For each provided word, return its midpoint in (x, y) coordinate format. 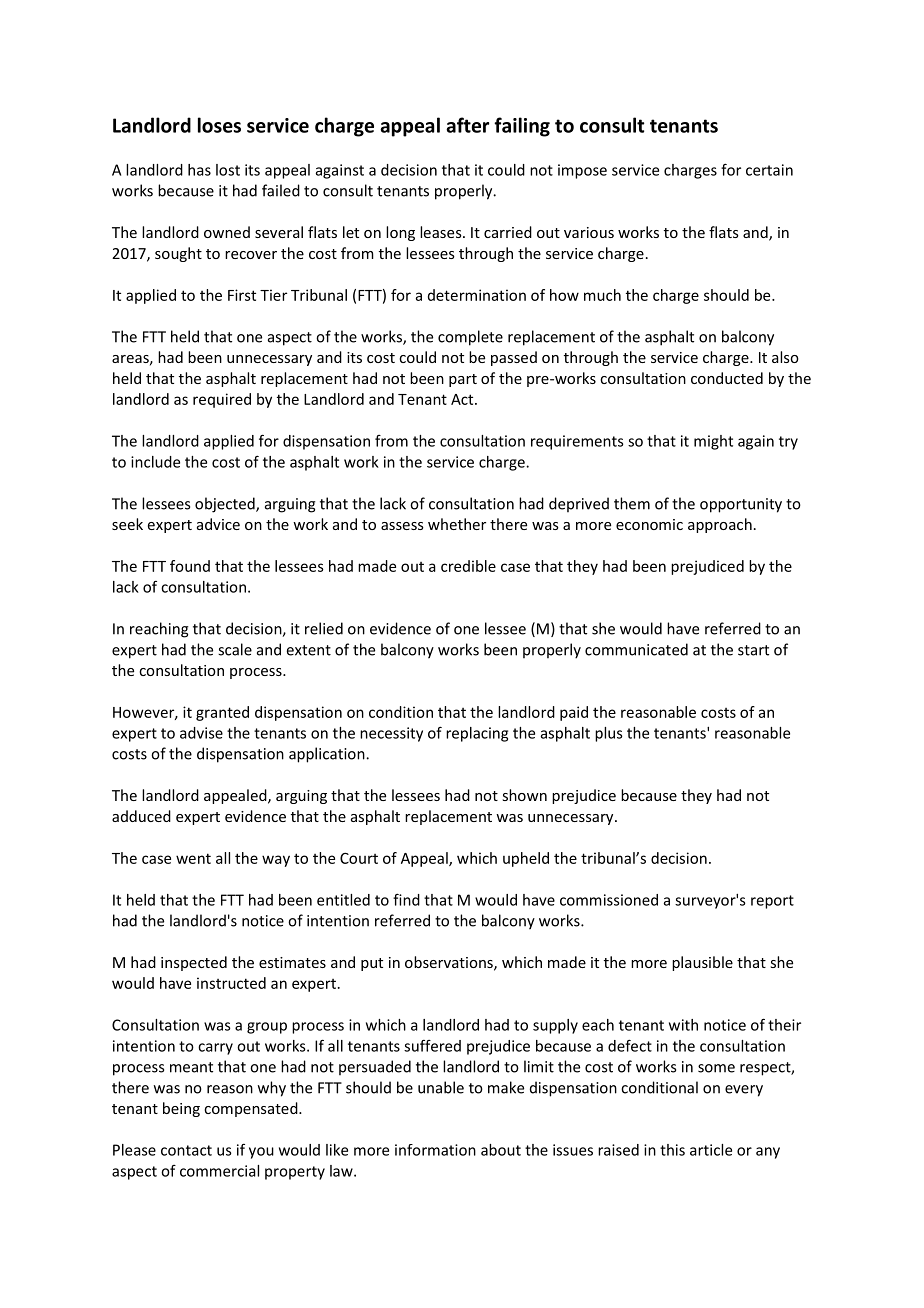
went (193, 858)
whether (457, 524)
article (711, 1150)
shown (524, 795)
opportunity (741, 505)
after (467, 125)
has (199, 170)
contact (186, 1150)
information (435, 1150)
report (772, 902)
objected (226, 505)
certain (769, 170)
